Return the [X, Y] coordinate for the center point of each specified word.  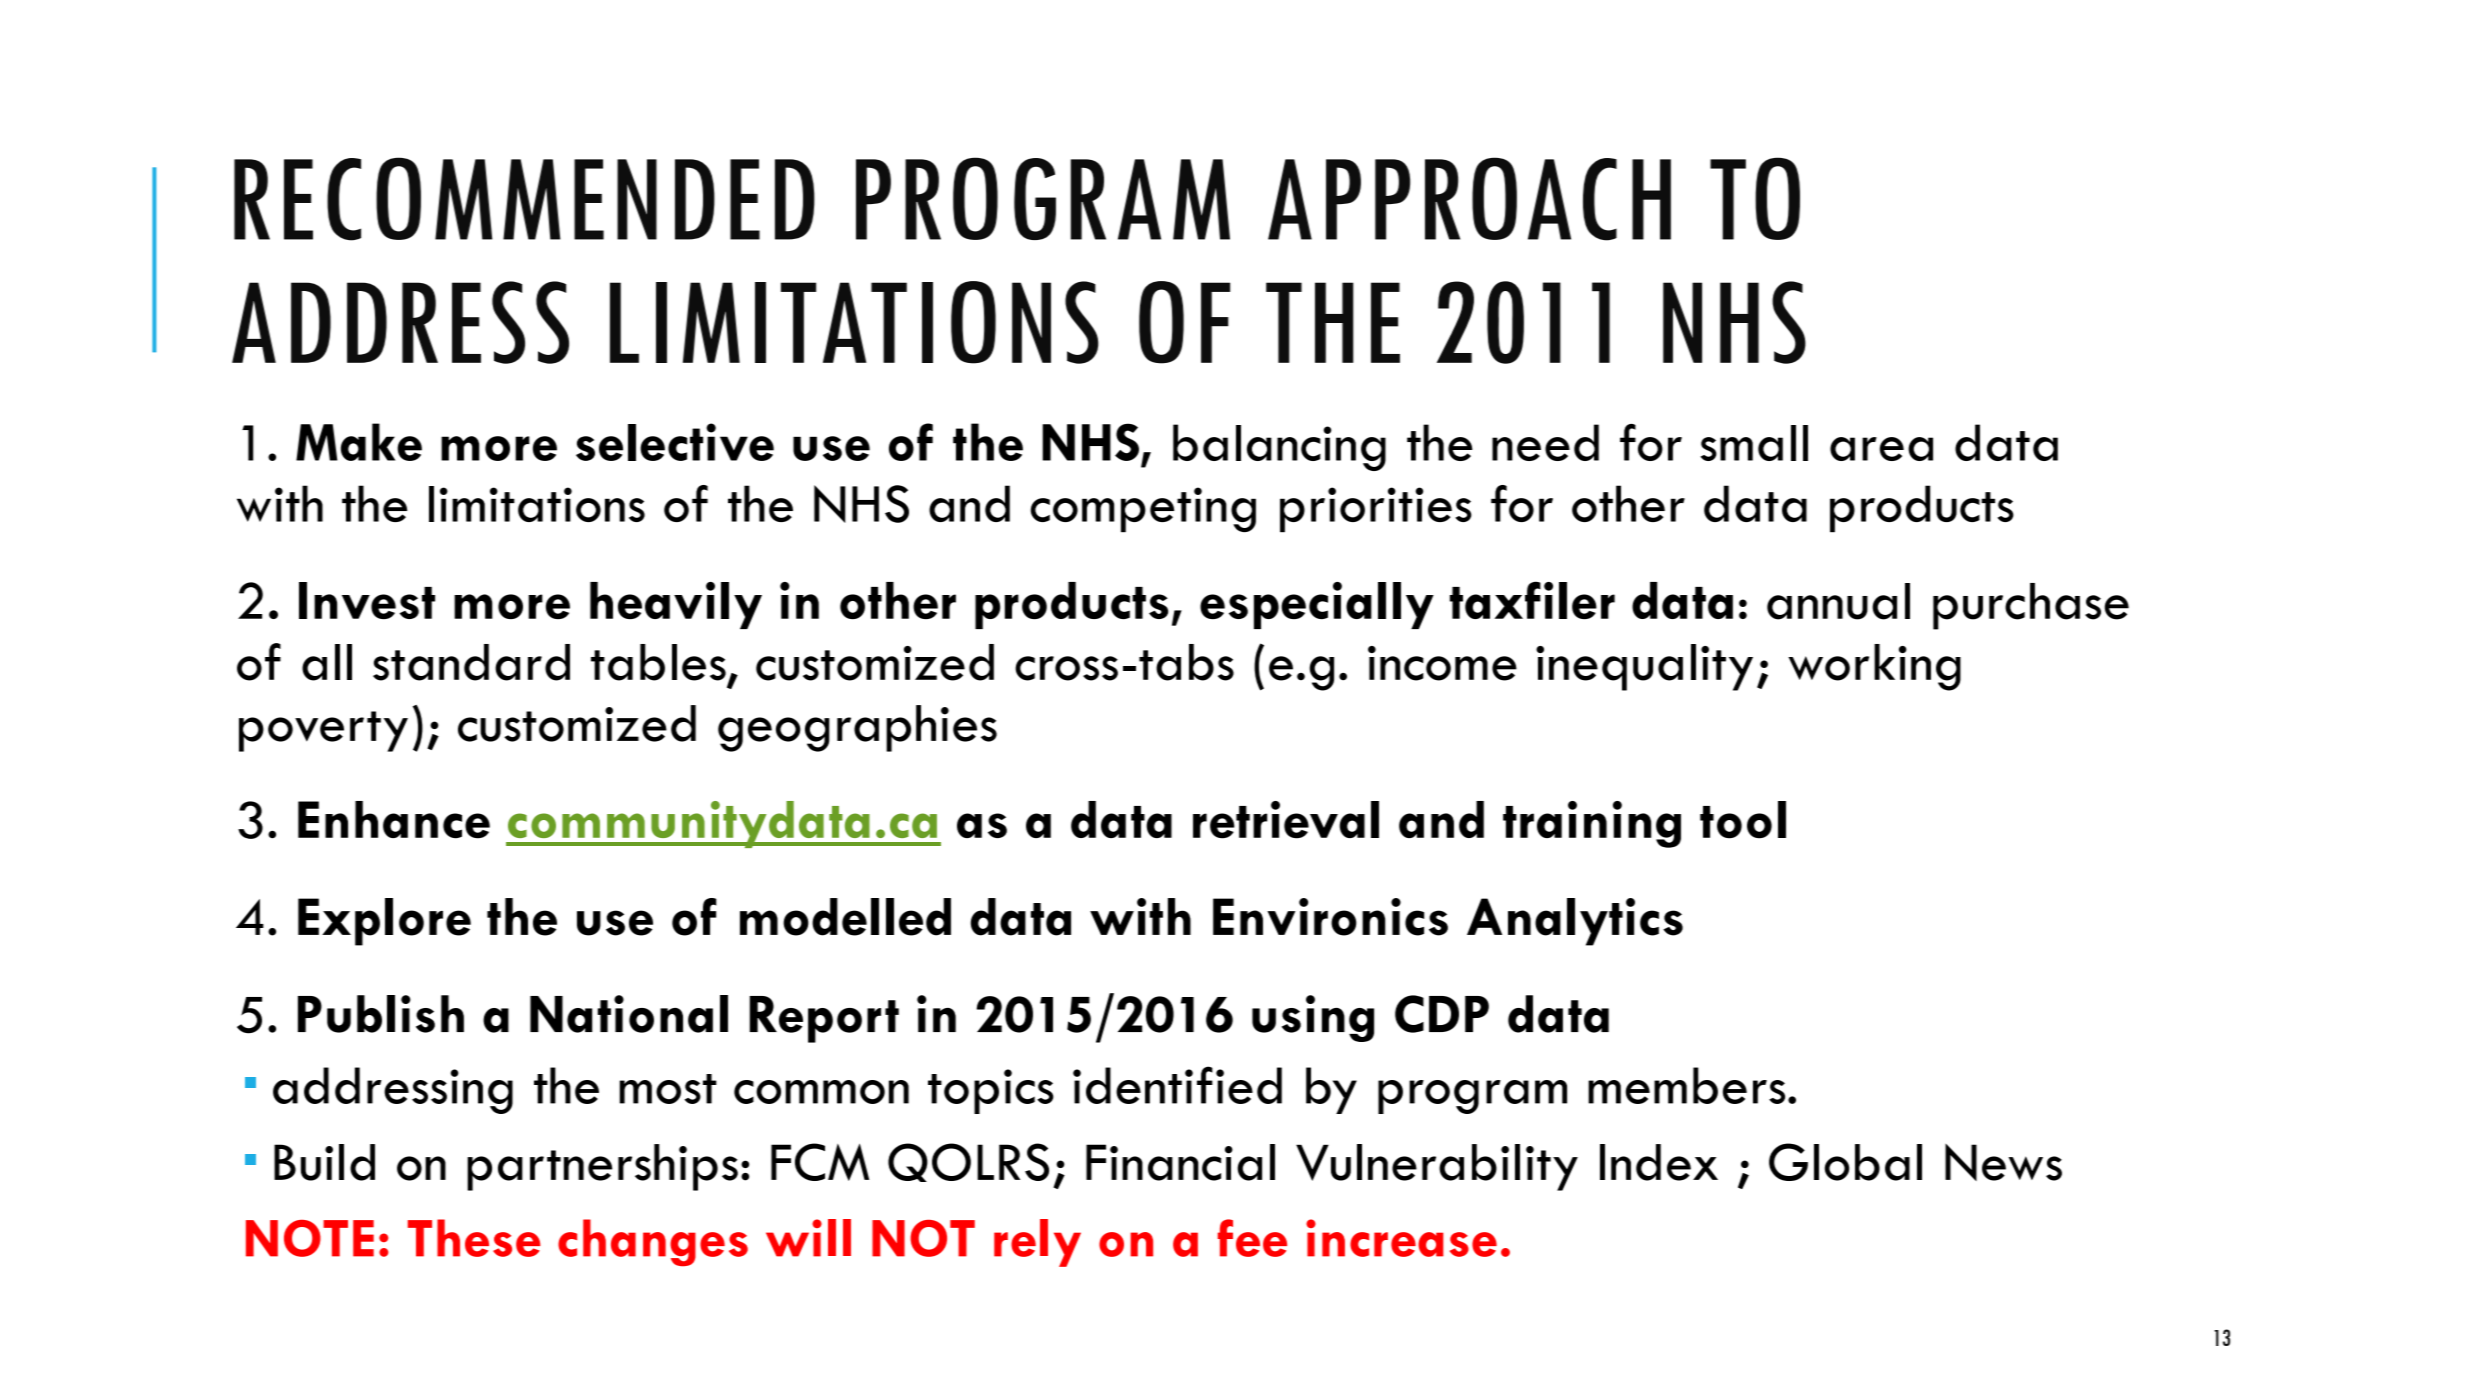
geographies [857, 728]
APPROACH [1469, 199]
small [1754, 443]
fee [1252, 1238]
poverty [323, 731]
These [474, 1238]
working [1874, 667]
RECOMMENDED [524, 199]
